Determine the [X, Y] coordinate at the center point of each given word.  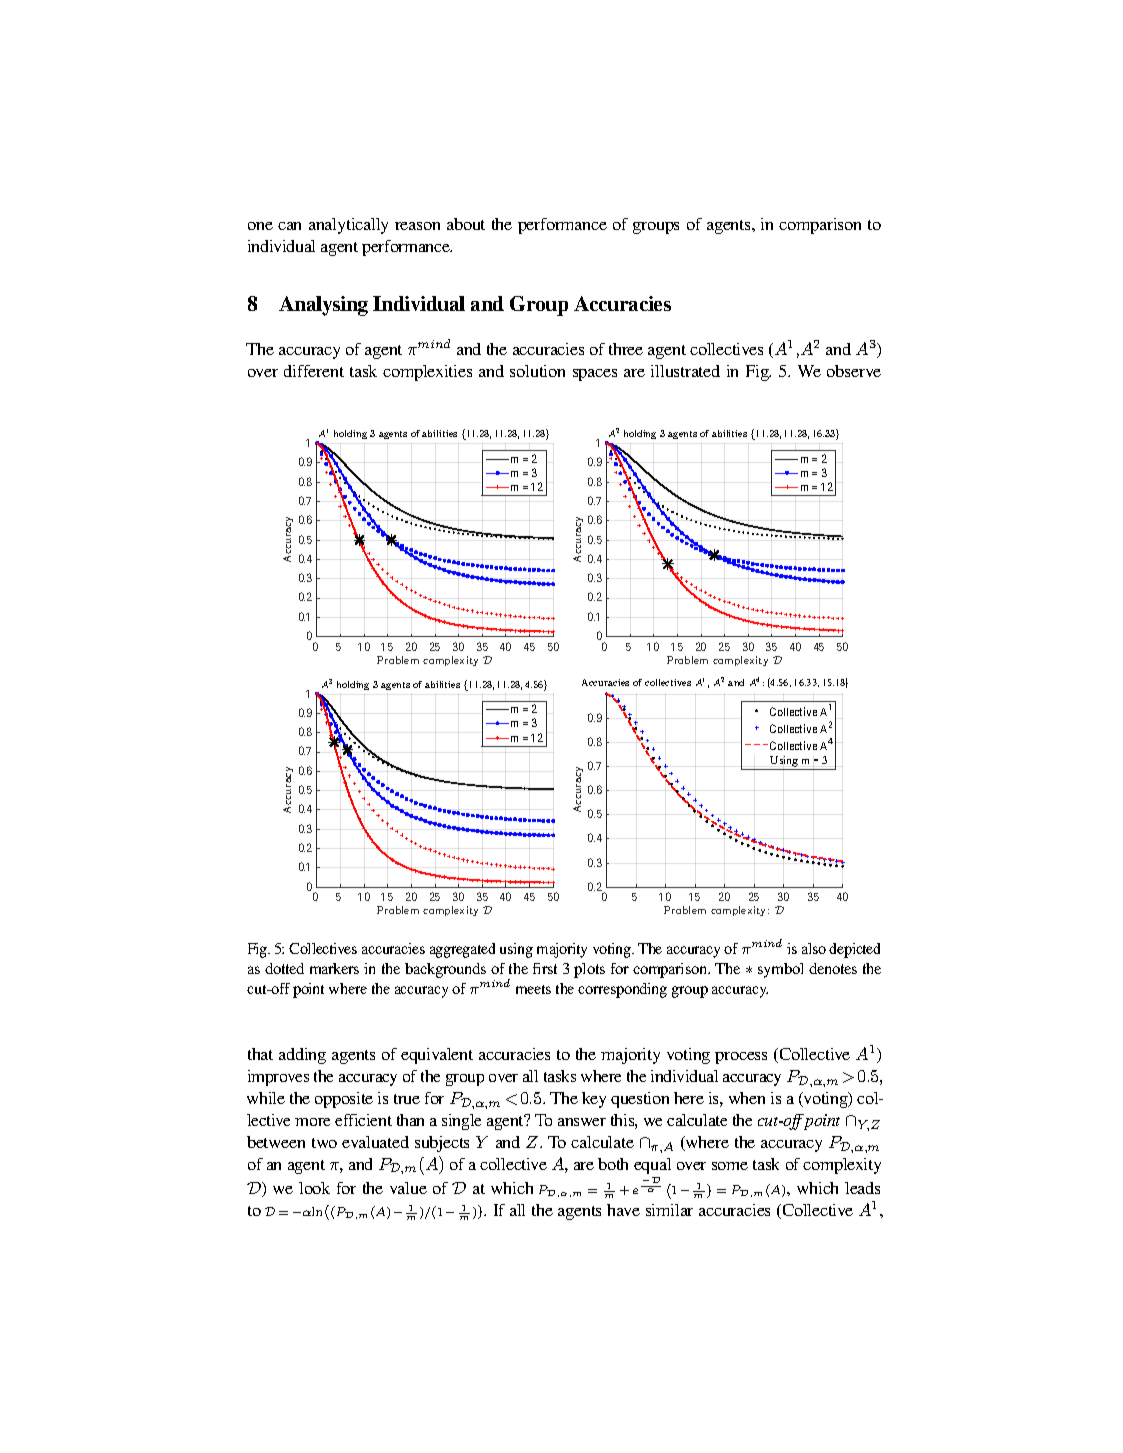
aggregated [462, 950]
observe [854, 371]
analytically [348, 226]
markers [334, 968]
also [814, 948]
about [466, 224]
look [314, 1188]
